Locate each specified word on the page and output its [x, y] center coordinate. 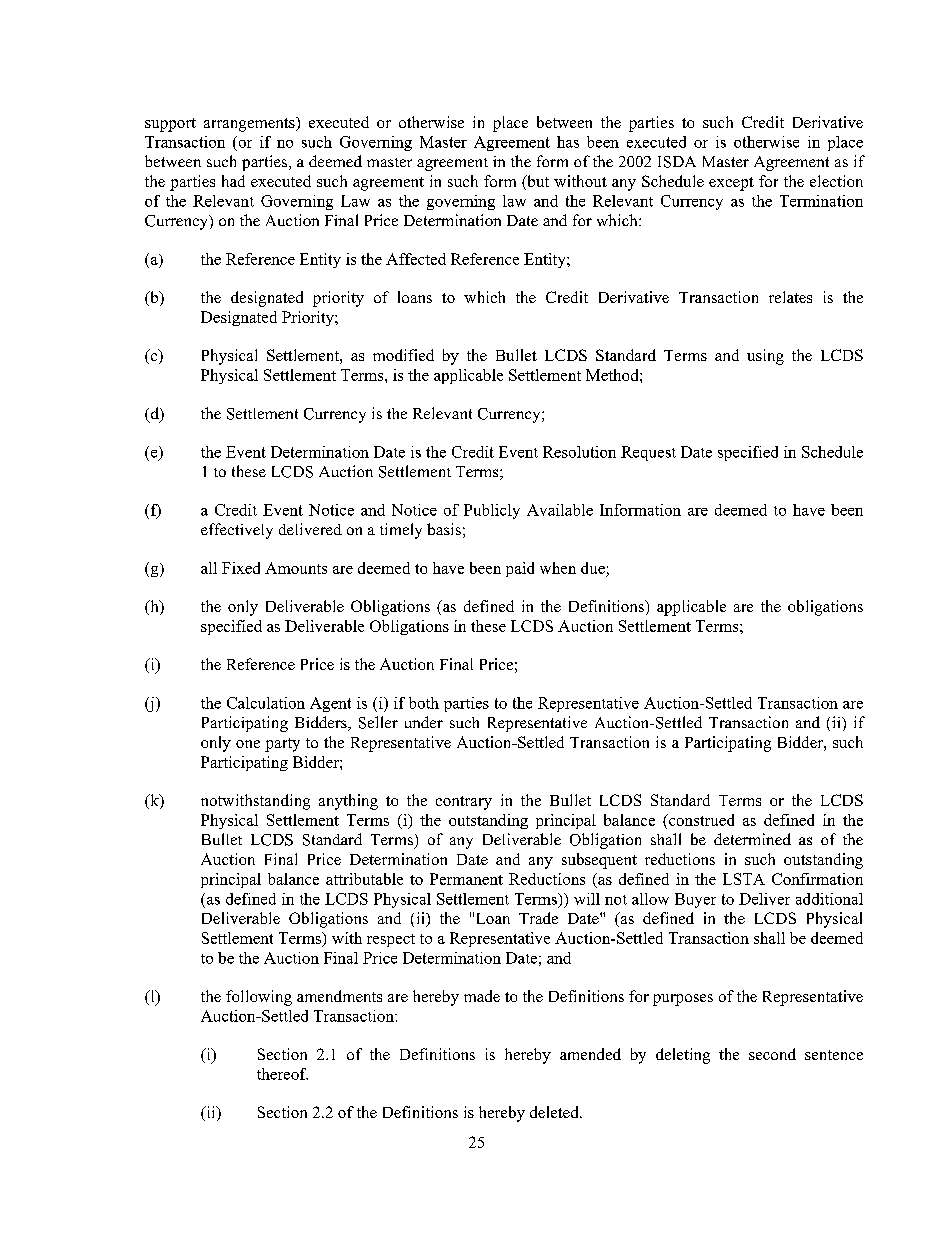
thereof [282, 1074]
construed [700, 820]
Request [648, 453]
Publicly [492, 511]
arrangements [250, 124]
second [772, 1054]
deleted [555, 1112]
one [248, 744]
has [568, 142]
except [731, 184]
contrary [464, 803]
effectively [237, 531]
